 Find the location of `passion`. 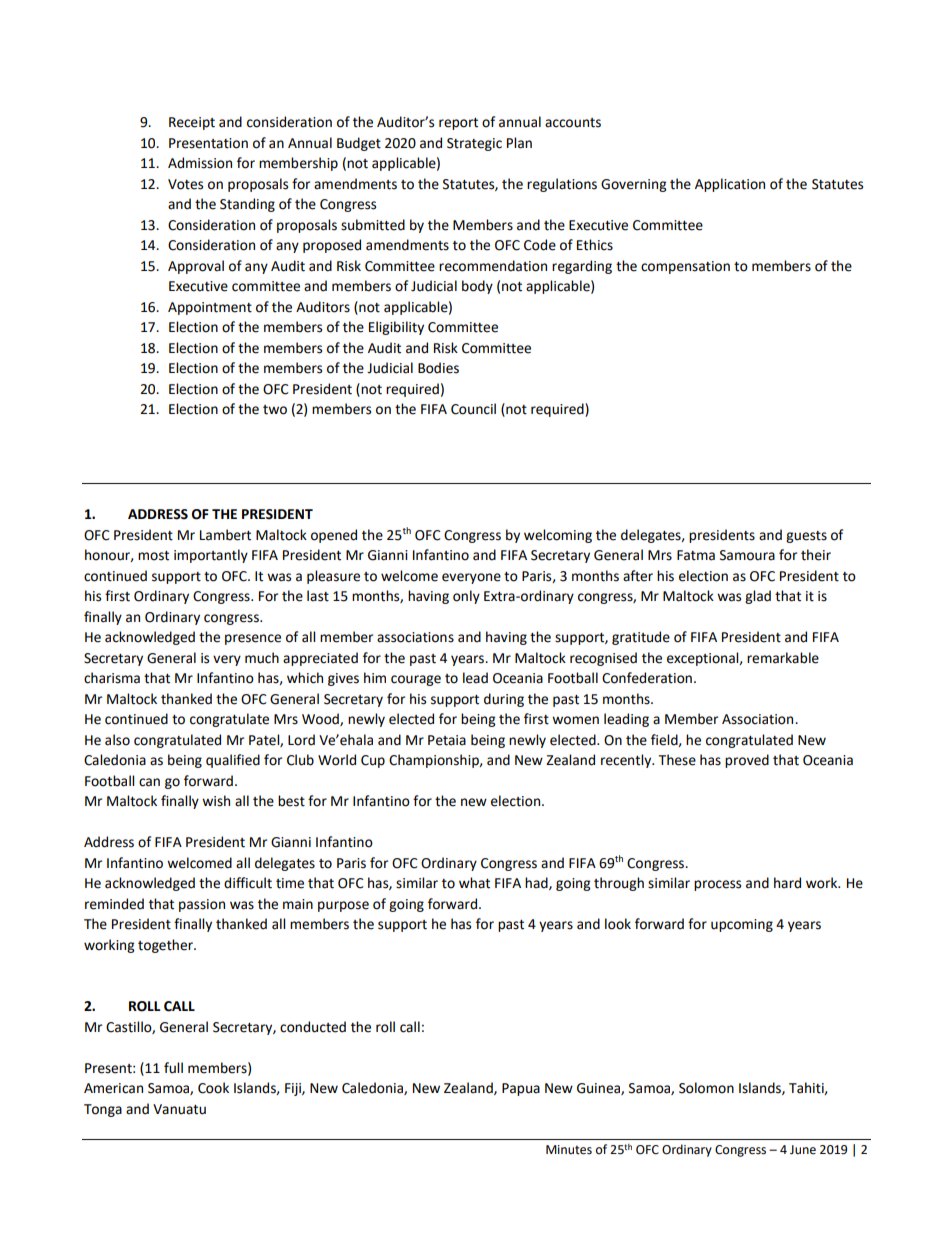

passion is located at coordinates (202, 905).
